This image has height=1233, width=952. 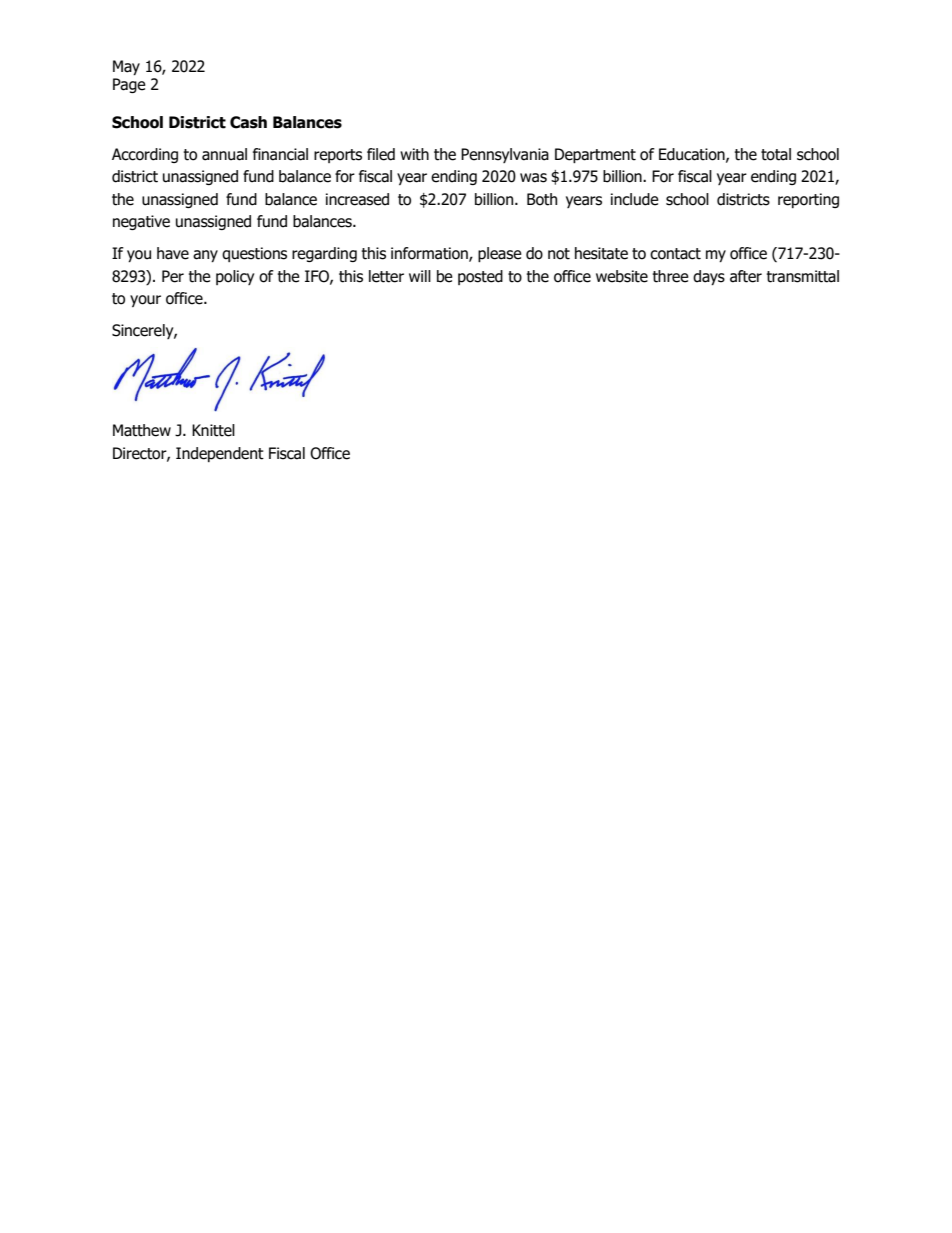 I want to click on contact, so click(x=675, y=254).
